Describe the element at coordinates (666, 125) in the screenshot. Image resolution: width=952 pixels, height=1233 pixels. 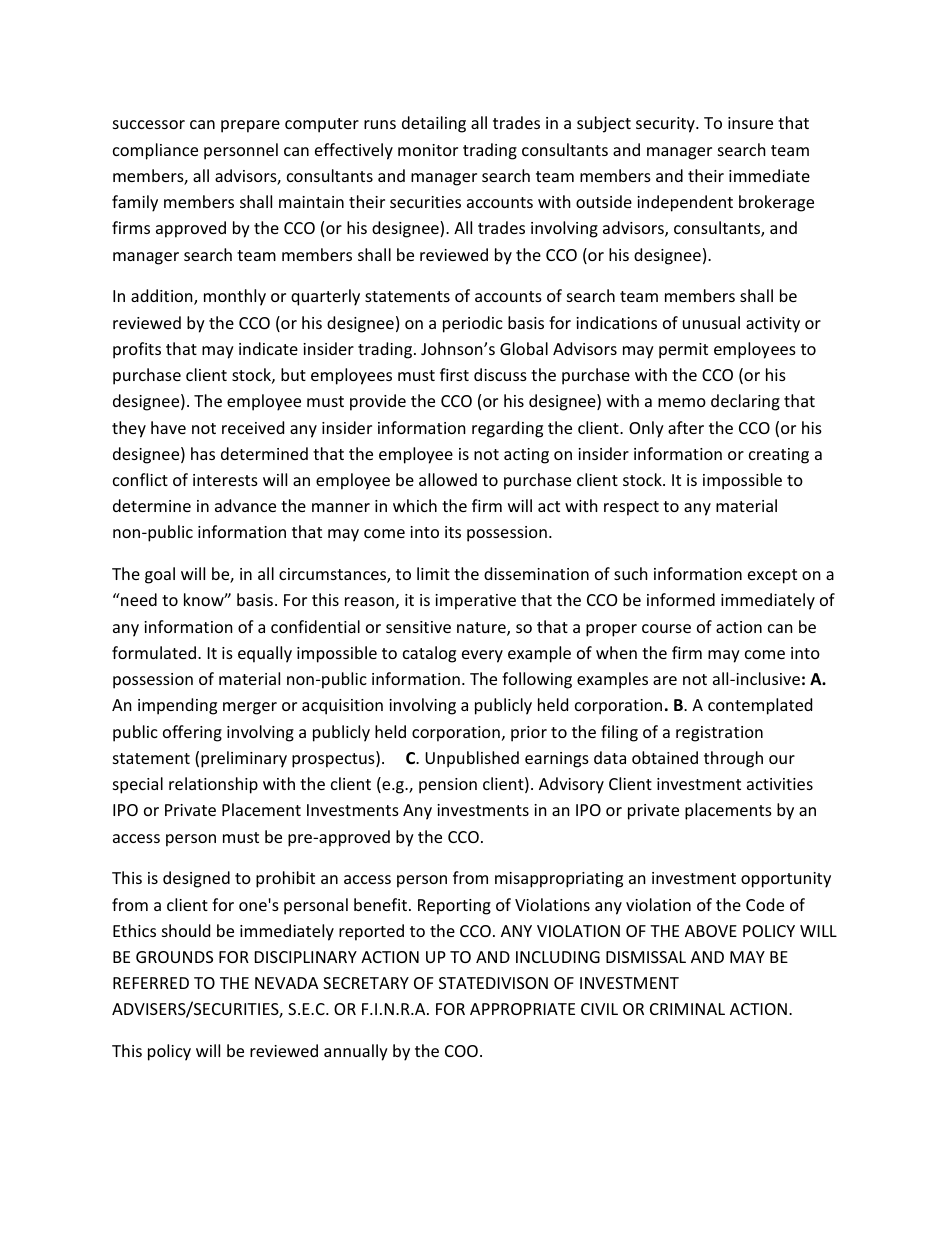
I see `security` at that location.
